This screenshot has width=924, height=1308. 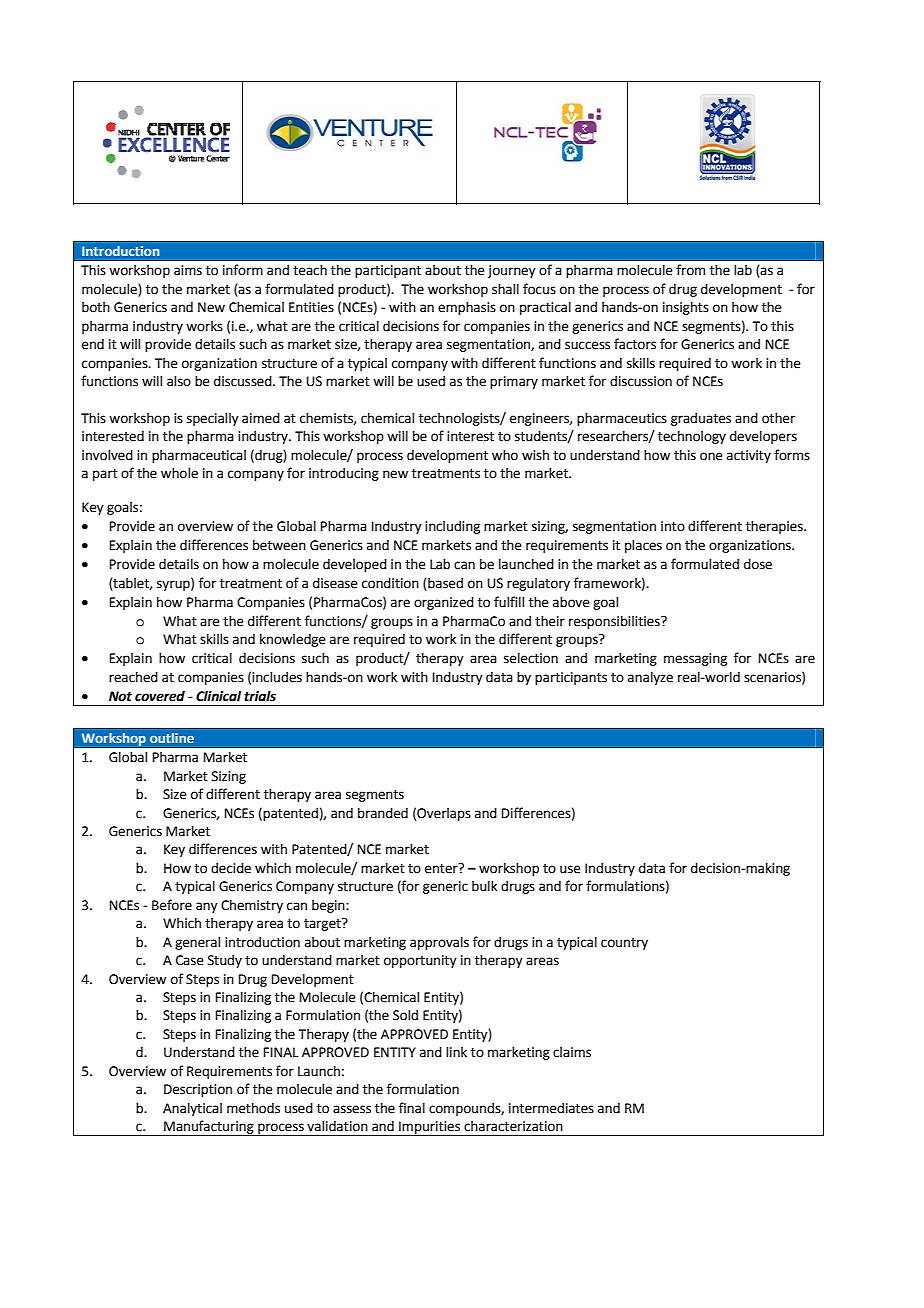 I want to click on insights, so click(x=686, y=308).
